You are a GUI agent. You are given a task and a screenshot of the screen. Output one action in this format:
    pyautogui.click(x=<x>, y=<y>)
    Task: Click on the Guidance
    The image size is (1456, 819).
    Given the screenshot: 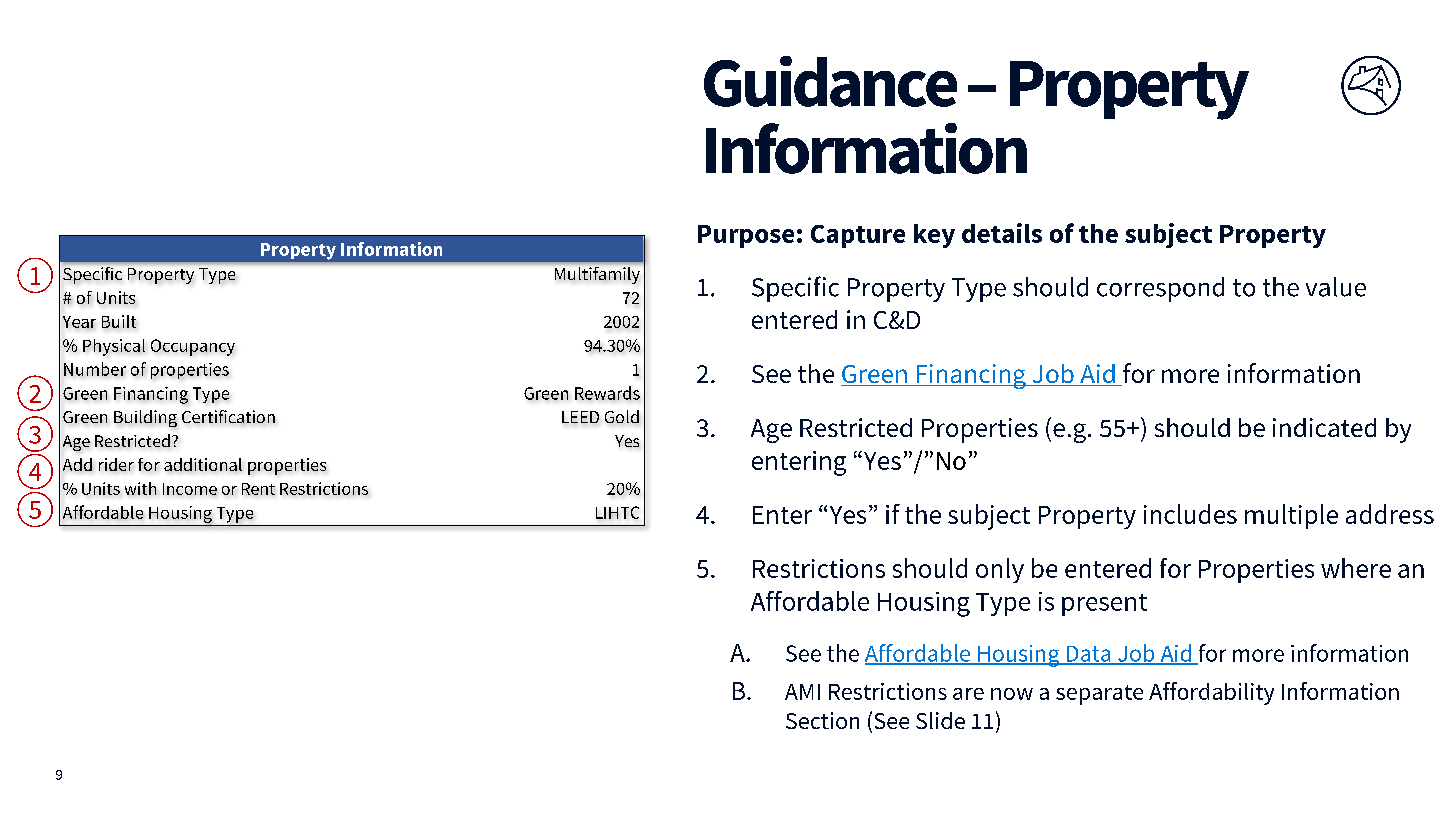 What is the action you would take?
    pyautogui.click(x=830, y=81)
